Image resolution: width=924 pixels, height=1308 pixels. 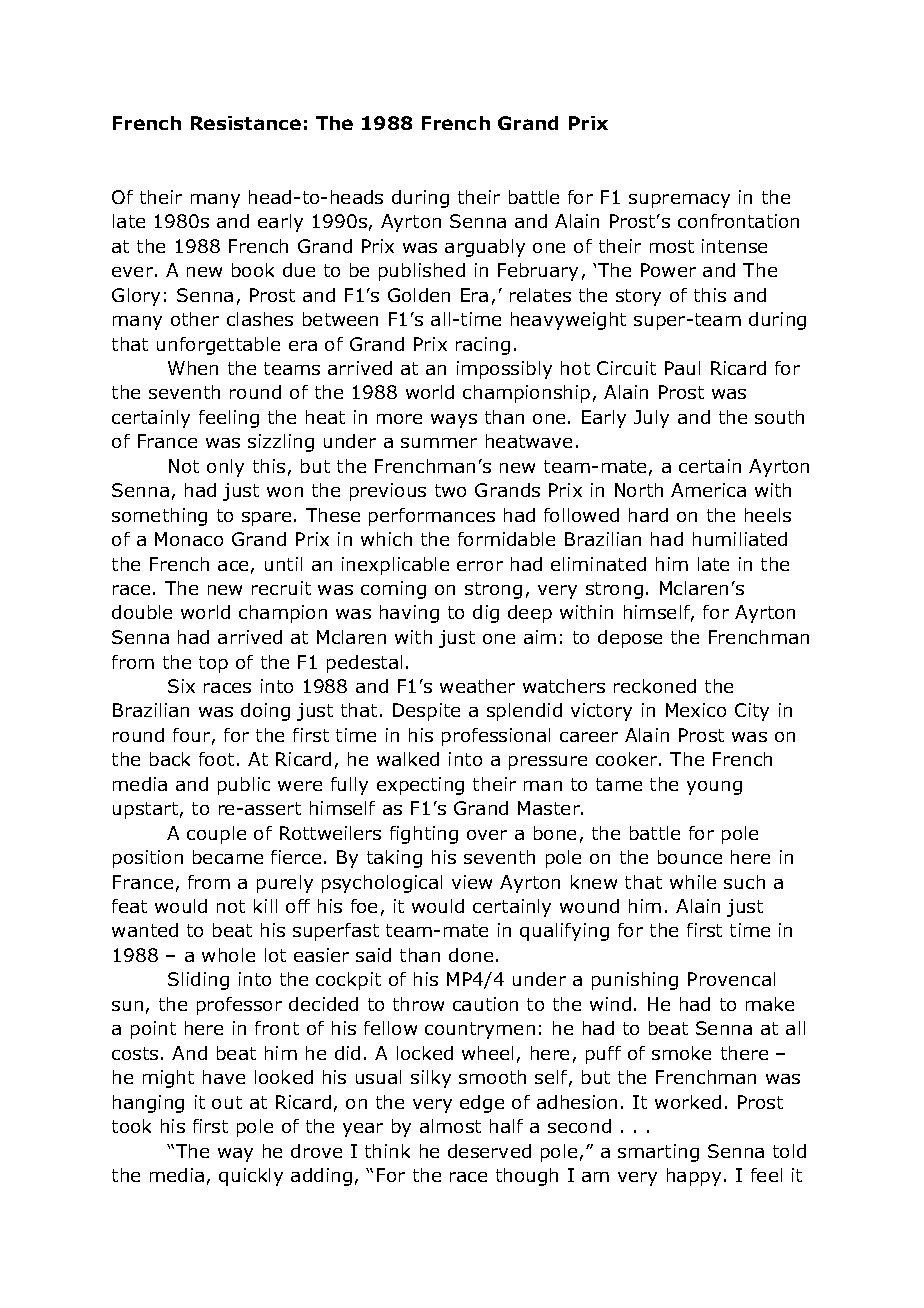 What do you see at coordinates (450, 490) in the screenshot?
I see `two` at bounding box center [450, 490].
